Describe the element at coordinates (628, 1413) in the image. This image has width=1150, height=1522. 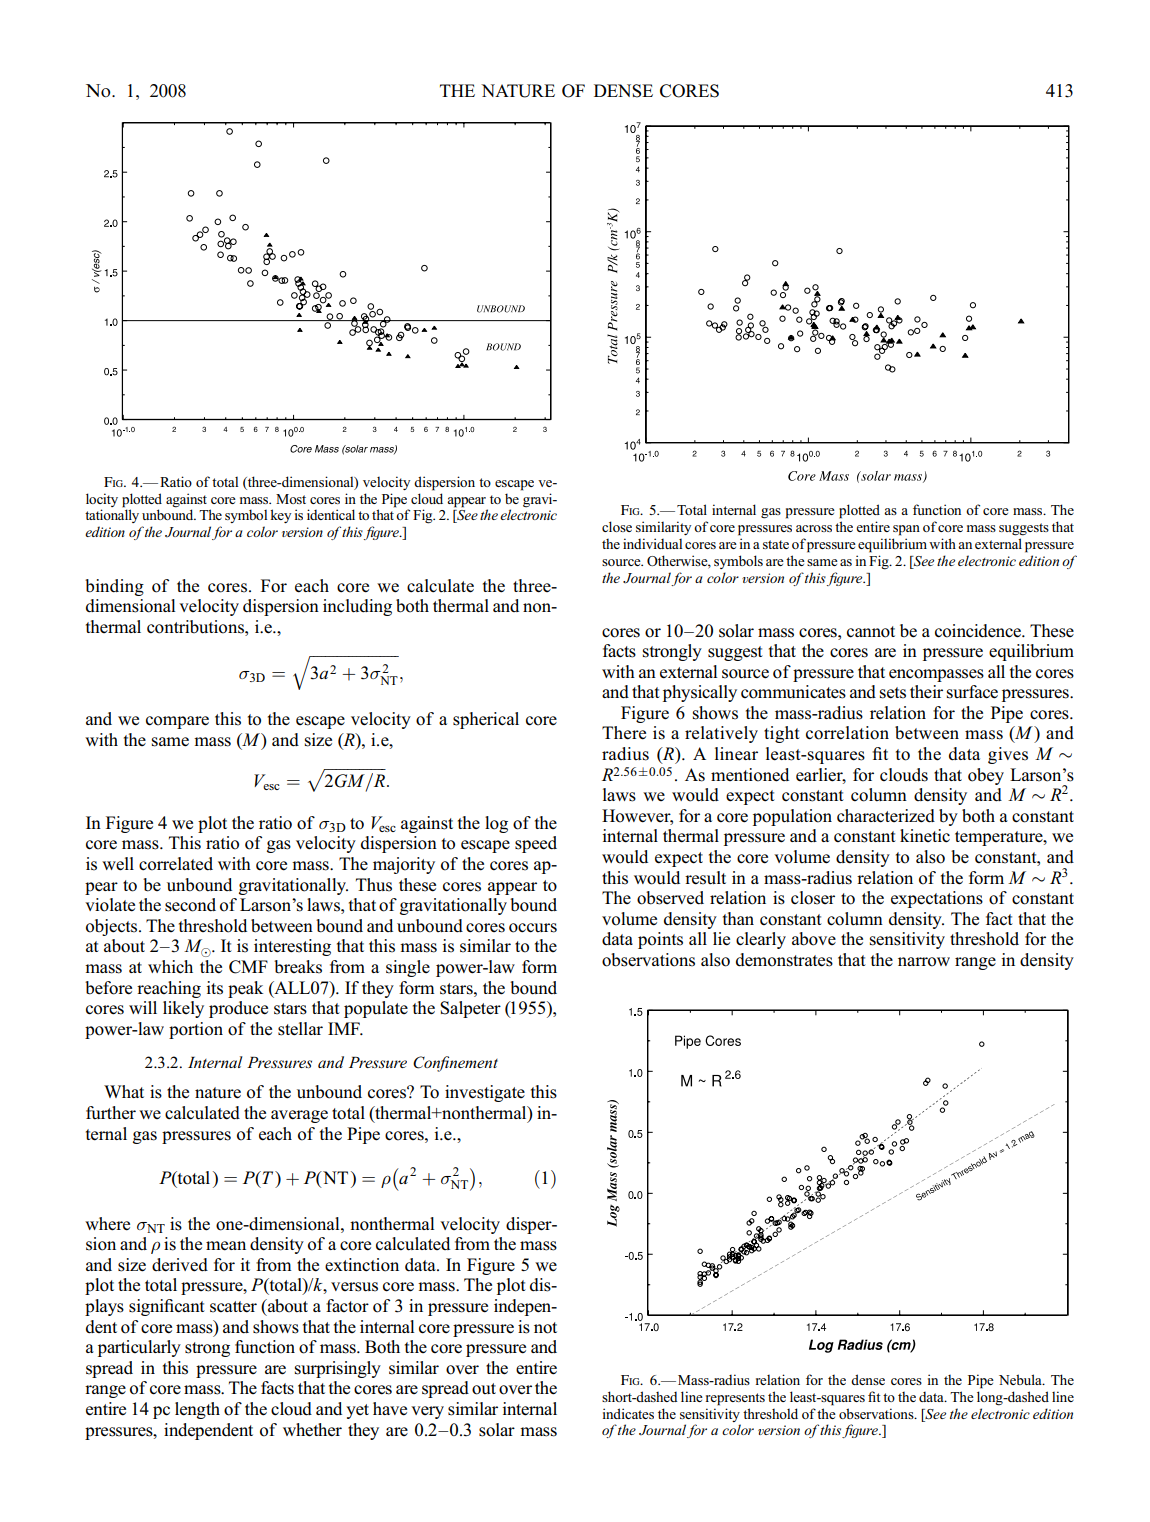
I see `indicates` at that location.
